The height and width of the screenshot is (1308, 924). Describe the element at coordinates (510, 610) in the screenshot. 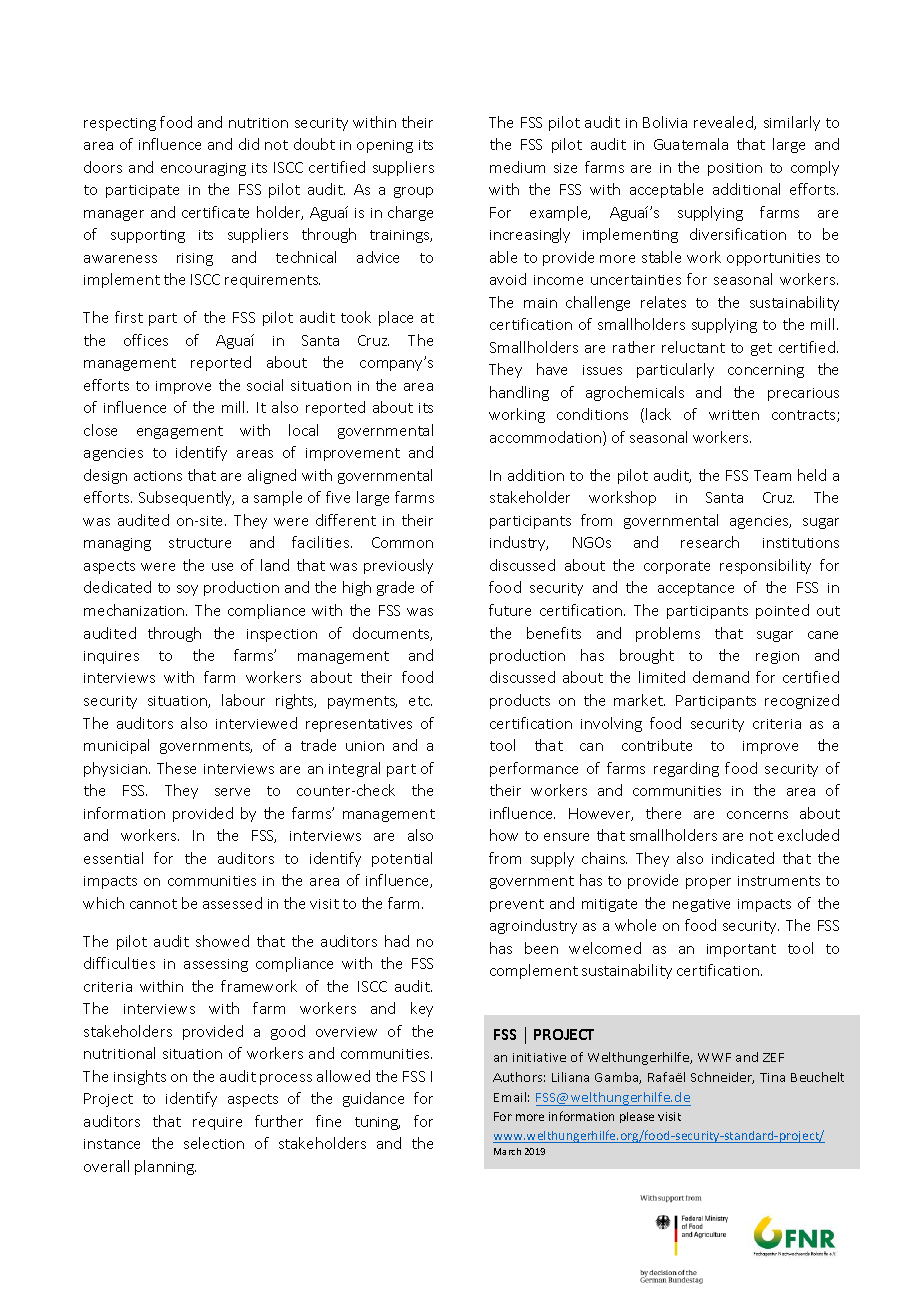

I see `future` at that location.
